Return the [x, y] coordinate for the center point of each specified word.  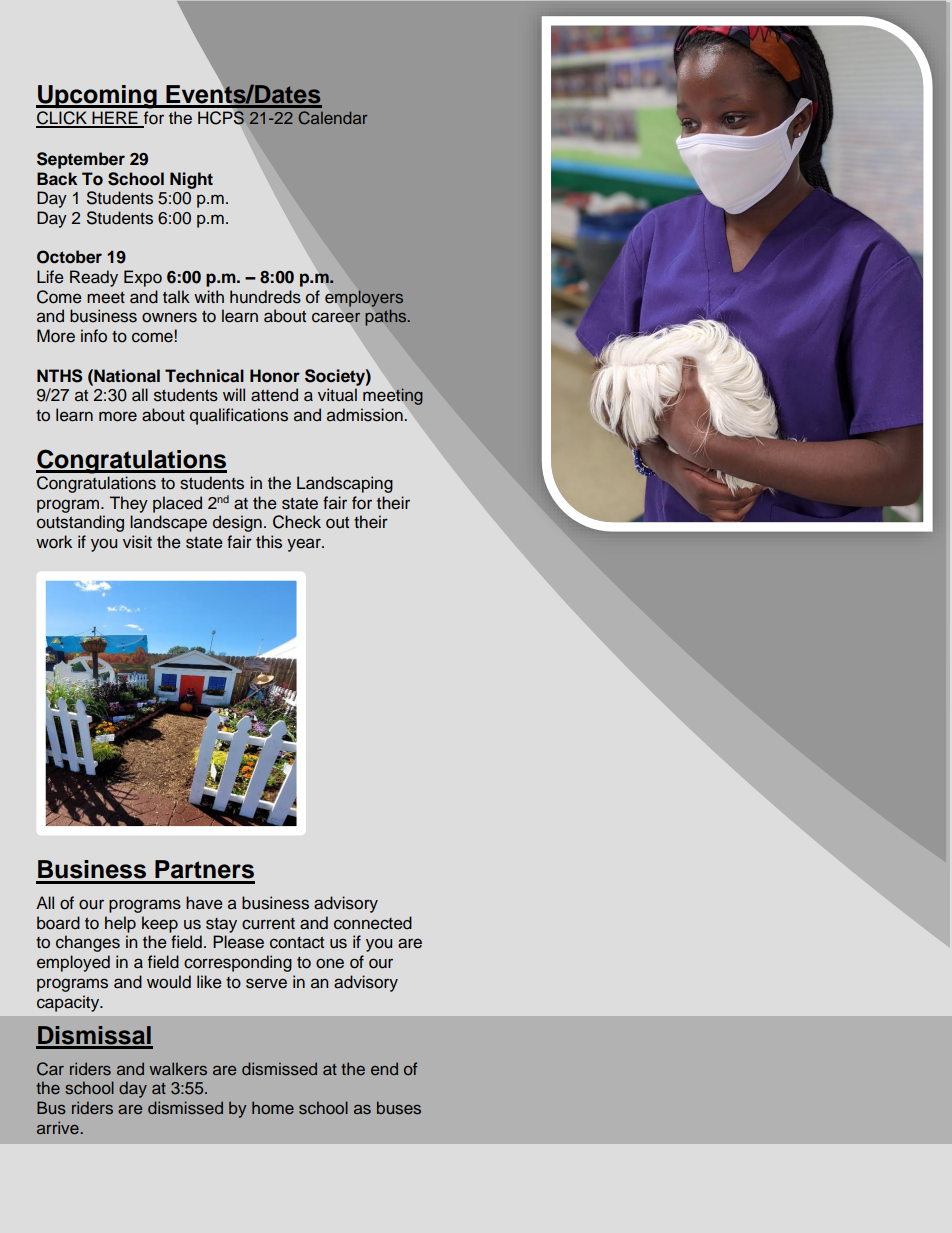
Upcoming [97, 97]
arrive [58, 1127]
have [204, 903]
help [120, 924]
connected [373, 923]
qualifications [239, 416]
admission [366, 415]
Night [191, 180]
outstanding [80, 523]
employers [364, 298]
